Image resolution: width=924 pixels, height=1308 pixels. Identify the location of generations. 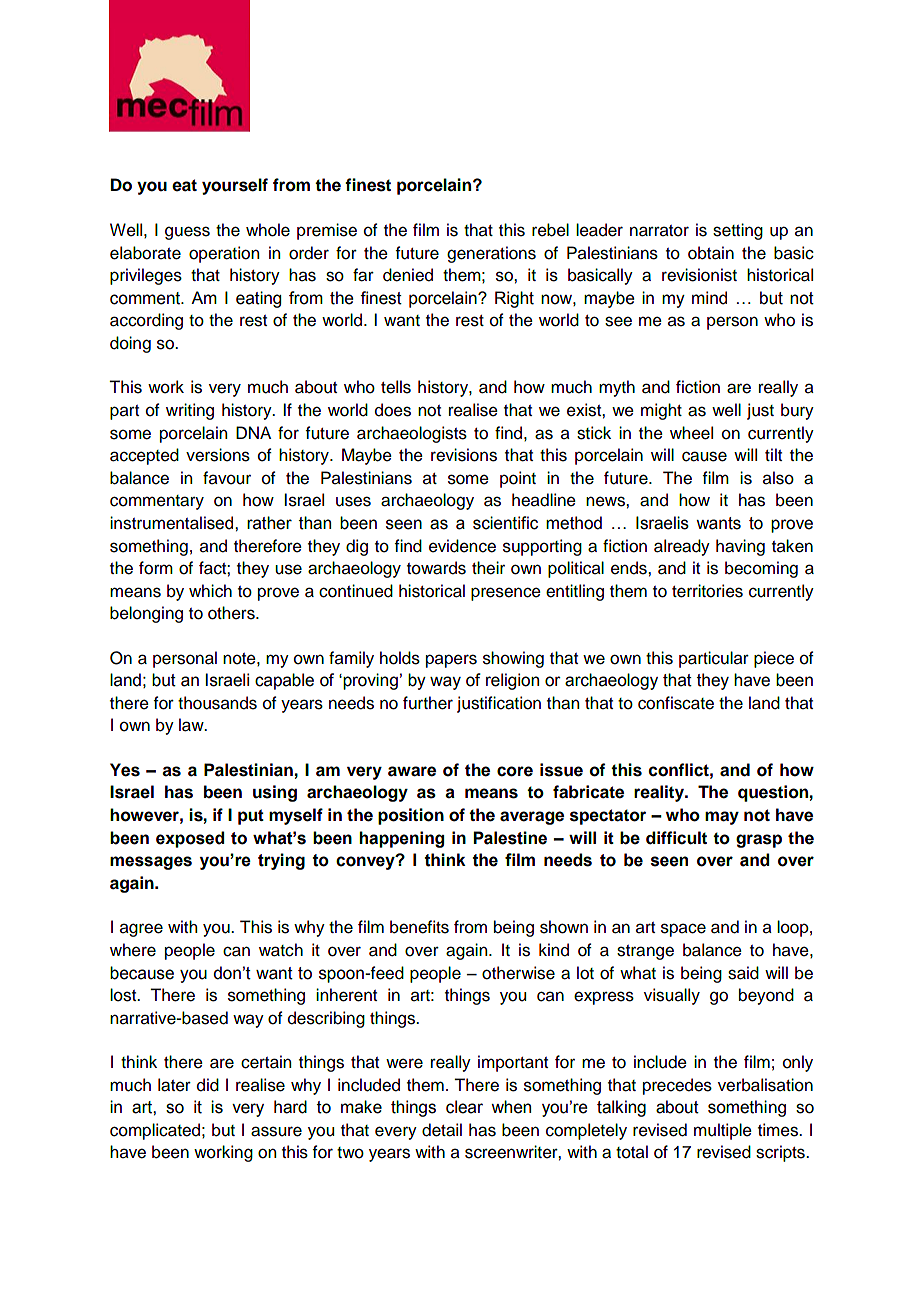
(491, 254).
